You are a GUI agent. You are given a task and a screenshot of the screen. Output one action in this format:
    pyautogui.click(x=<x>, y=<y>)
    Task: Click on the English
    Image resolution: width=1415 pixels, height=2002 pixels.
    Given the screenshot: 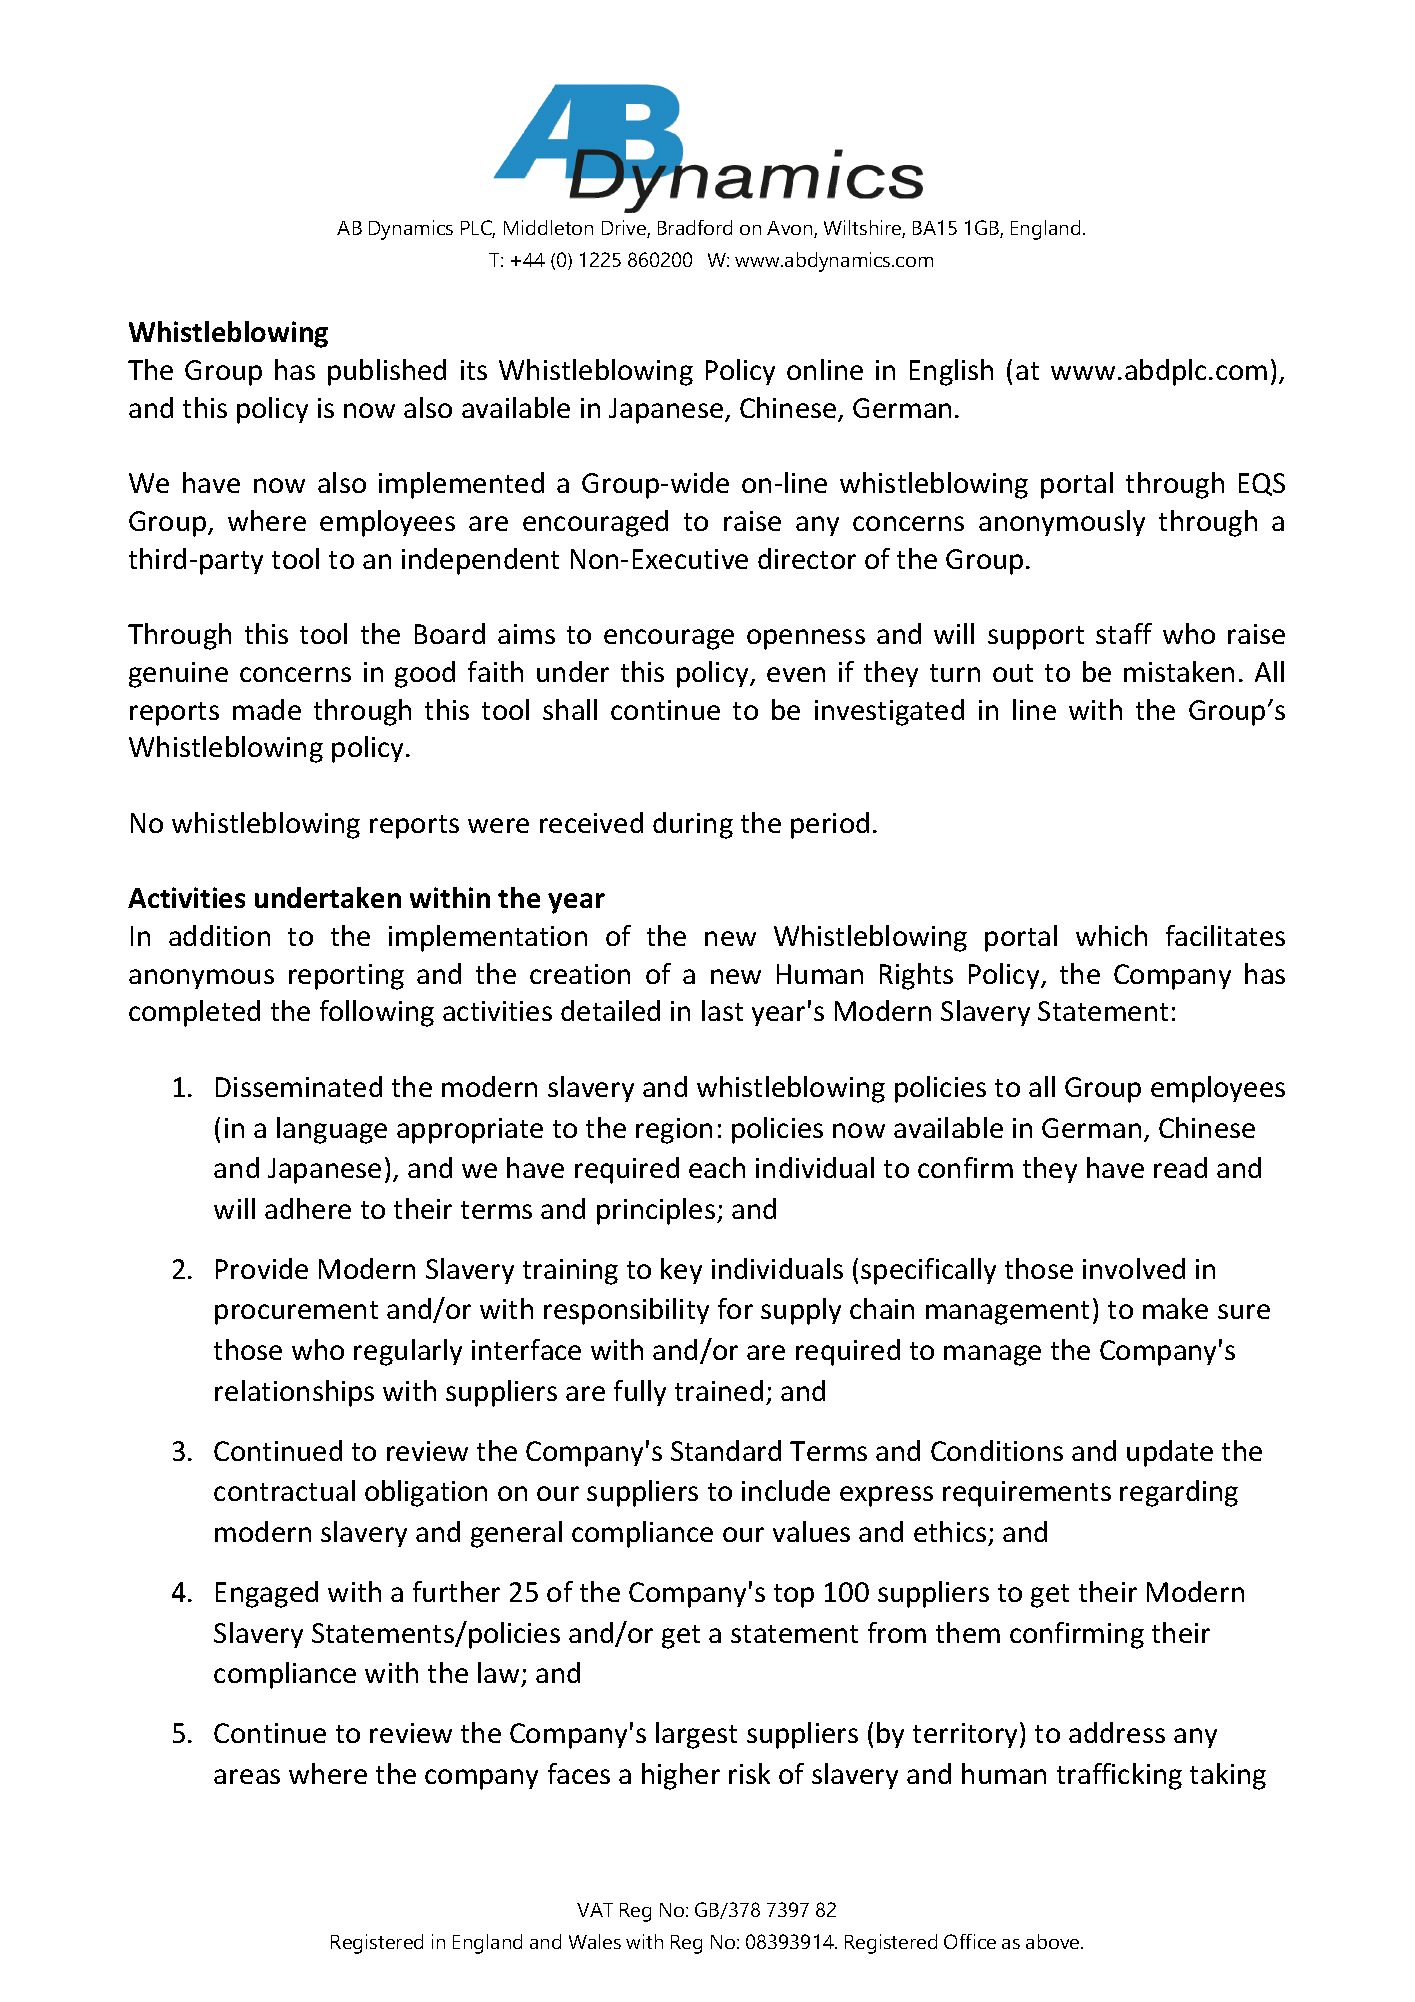 What is the action you would take?
    pyautogui.click(x=951, y=372)
